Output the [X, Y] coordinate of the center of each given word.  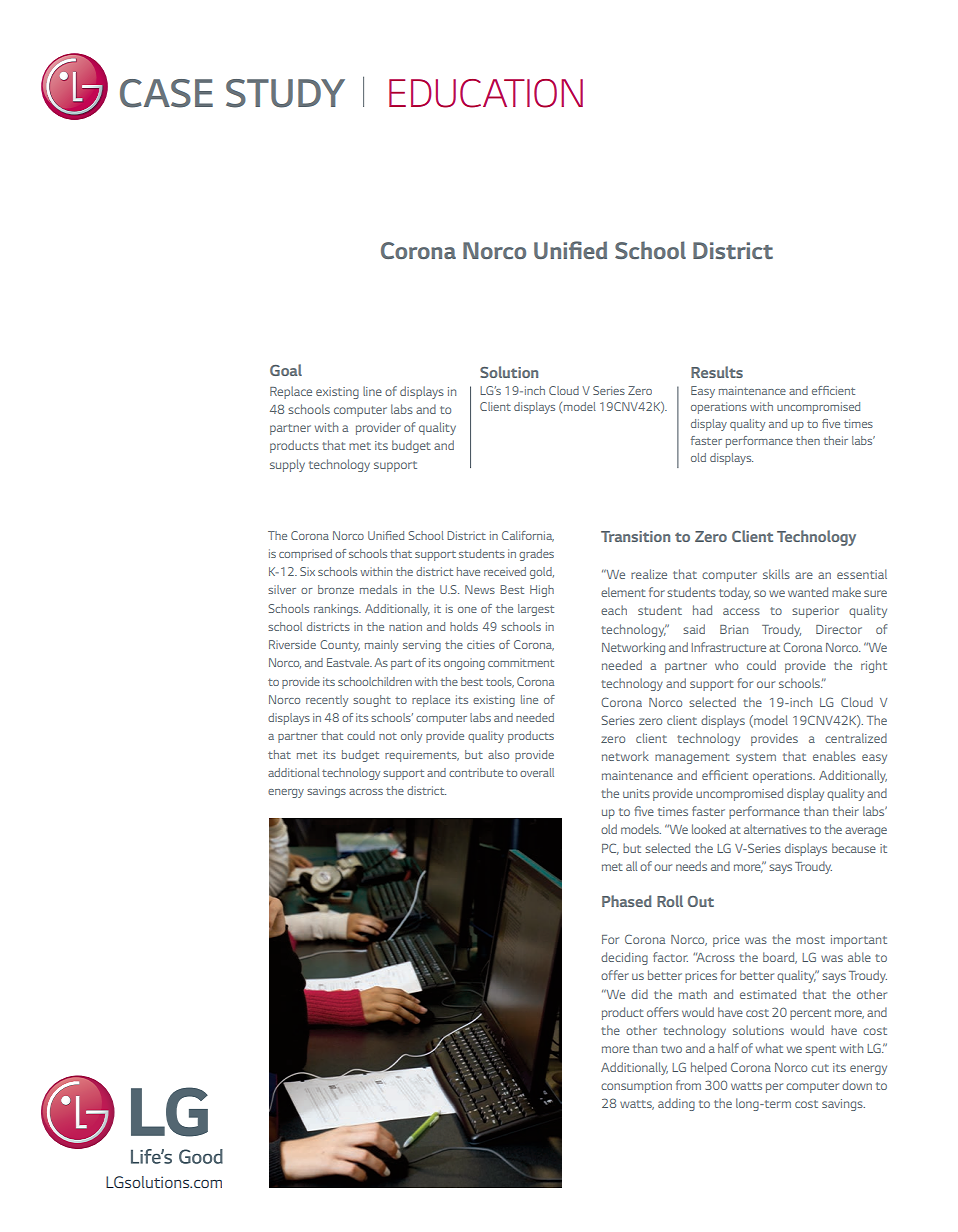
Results [717, 372]
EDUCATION [486, 93]
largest [536, 610]
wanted [808, 592]
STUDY [285, 93]
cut [820, 1068]
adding [676, 1104]
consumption [636, 1087]
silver [282, 589]
